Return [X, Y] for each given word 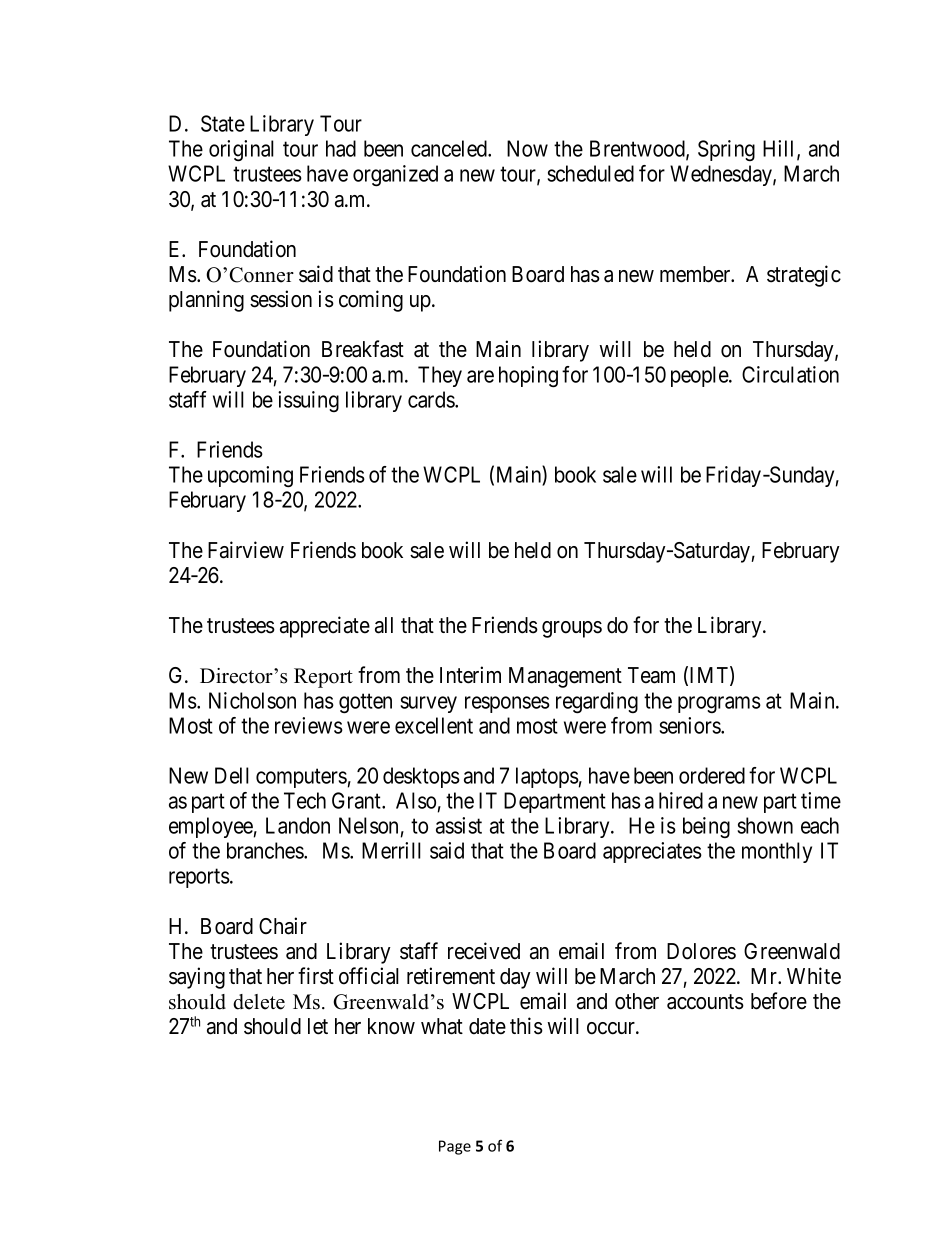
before [779, 1001]
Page [455, 1147]
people [700, 376]
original [241, 151]
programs [719, 704]
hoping [528, 377]
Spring [726, 150]
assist [459, 825]
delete [259, 1002]
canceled [450, 148]
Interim [470, 675]
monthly [777, 852]
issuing [308, 401]
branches [266, 850]
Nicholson [252, 700]
